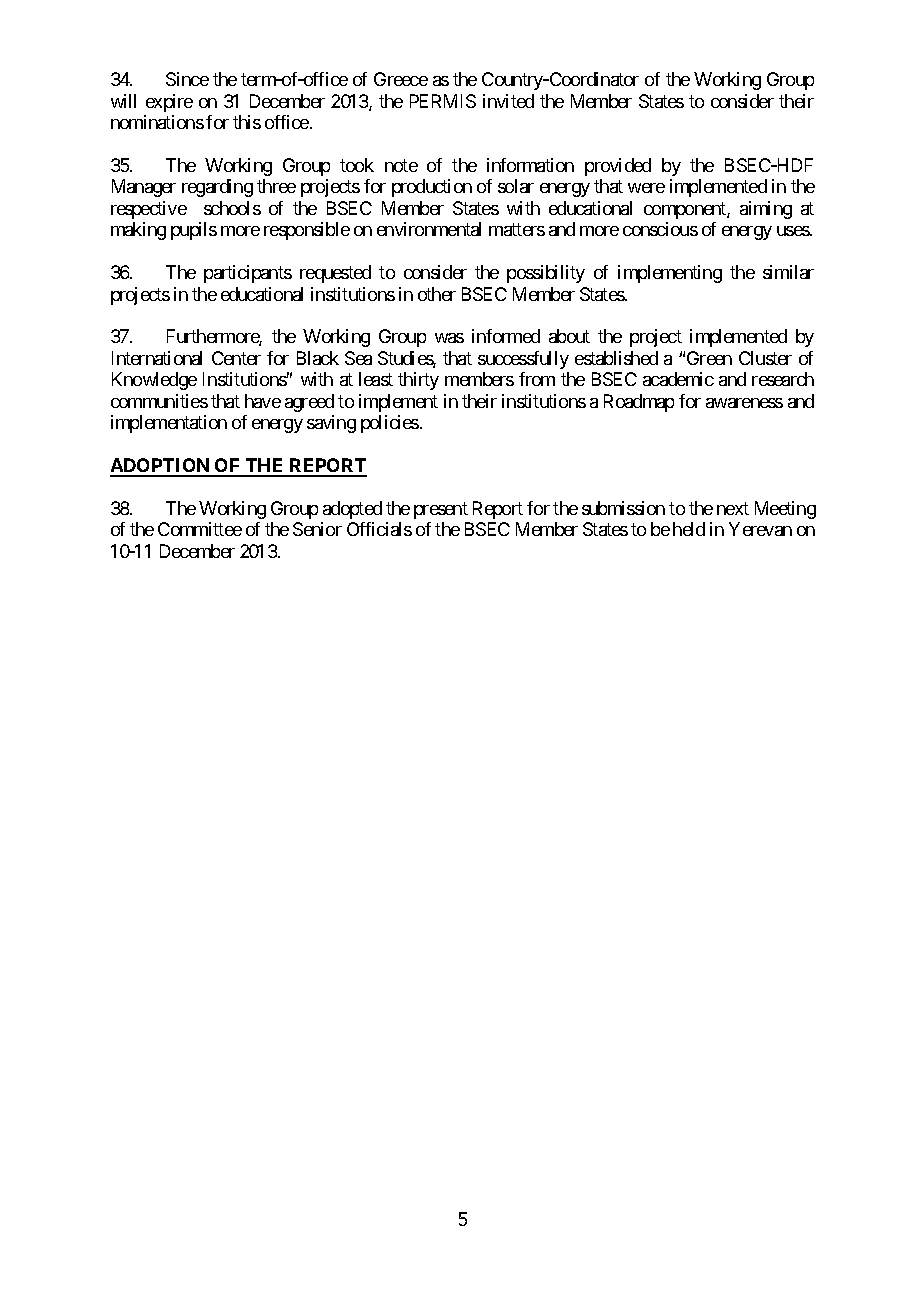 The width and height of the page is (924, 1308). I want to click on academic, so click(678, 379).
